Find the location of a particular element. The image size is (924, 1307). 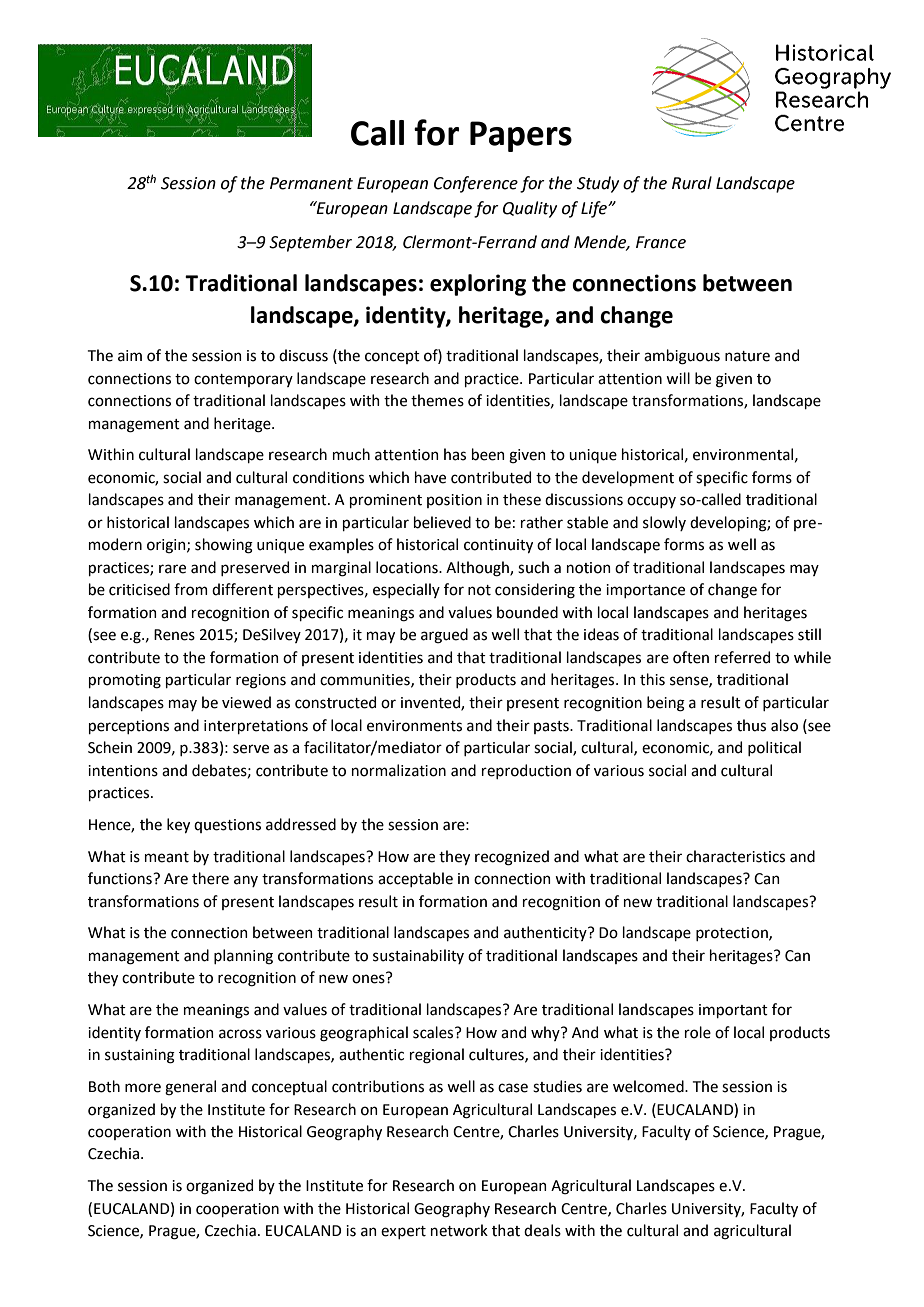

slowly is located at coordinates (664, 523).
